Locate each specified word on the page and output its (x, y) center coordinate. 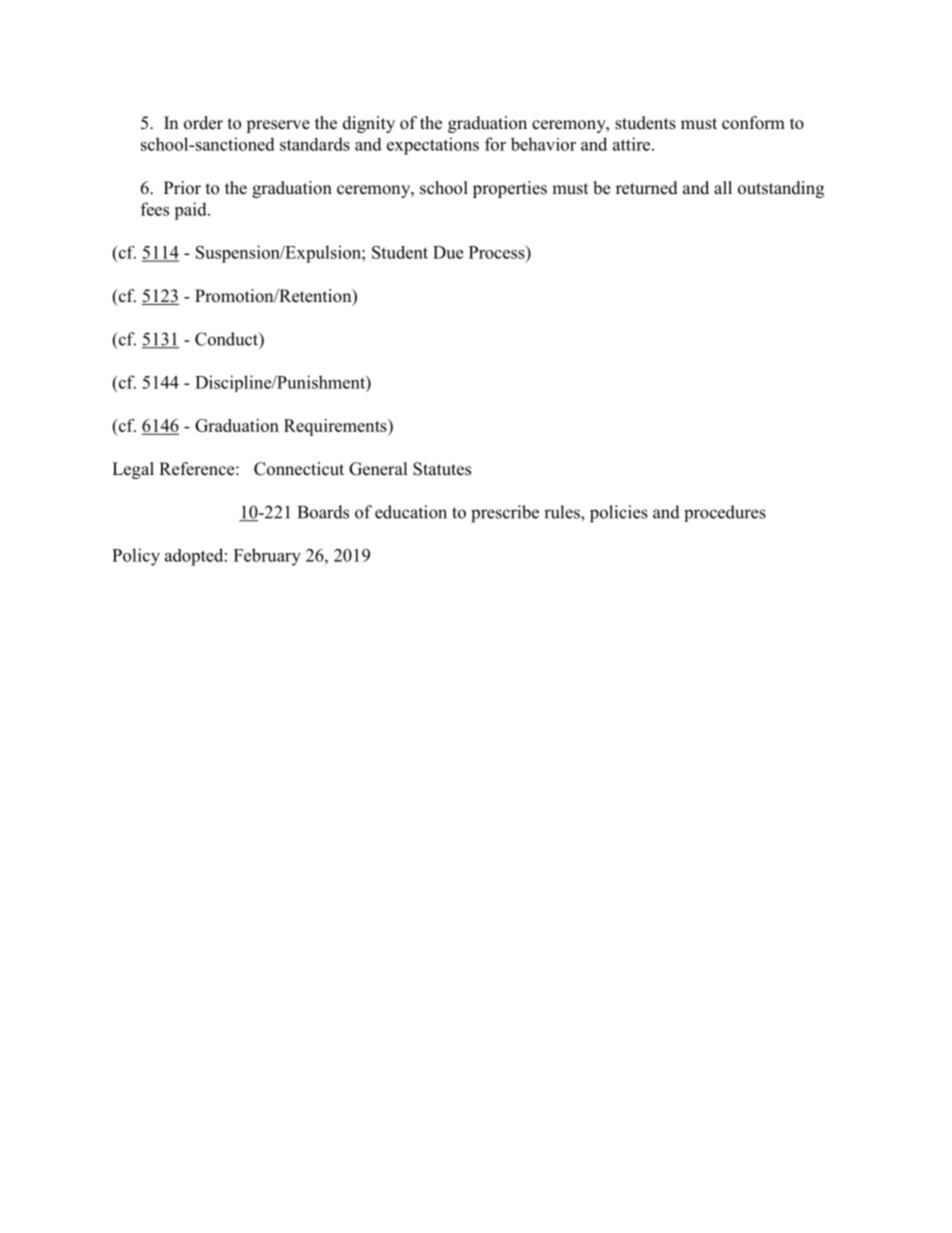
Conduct (227, 339)
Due (448, 252)
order (203, 123)
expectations (433, 146)
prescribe (505, 514)
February (267, 557)
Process (498, 252)
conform (753, 123)
